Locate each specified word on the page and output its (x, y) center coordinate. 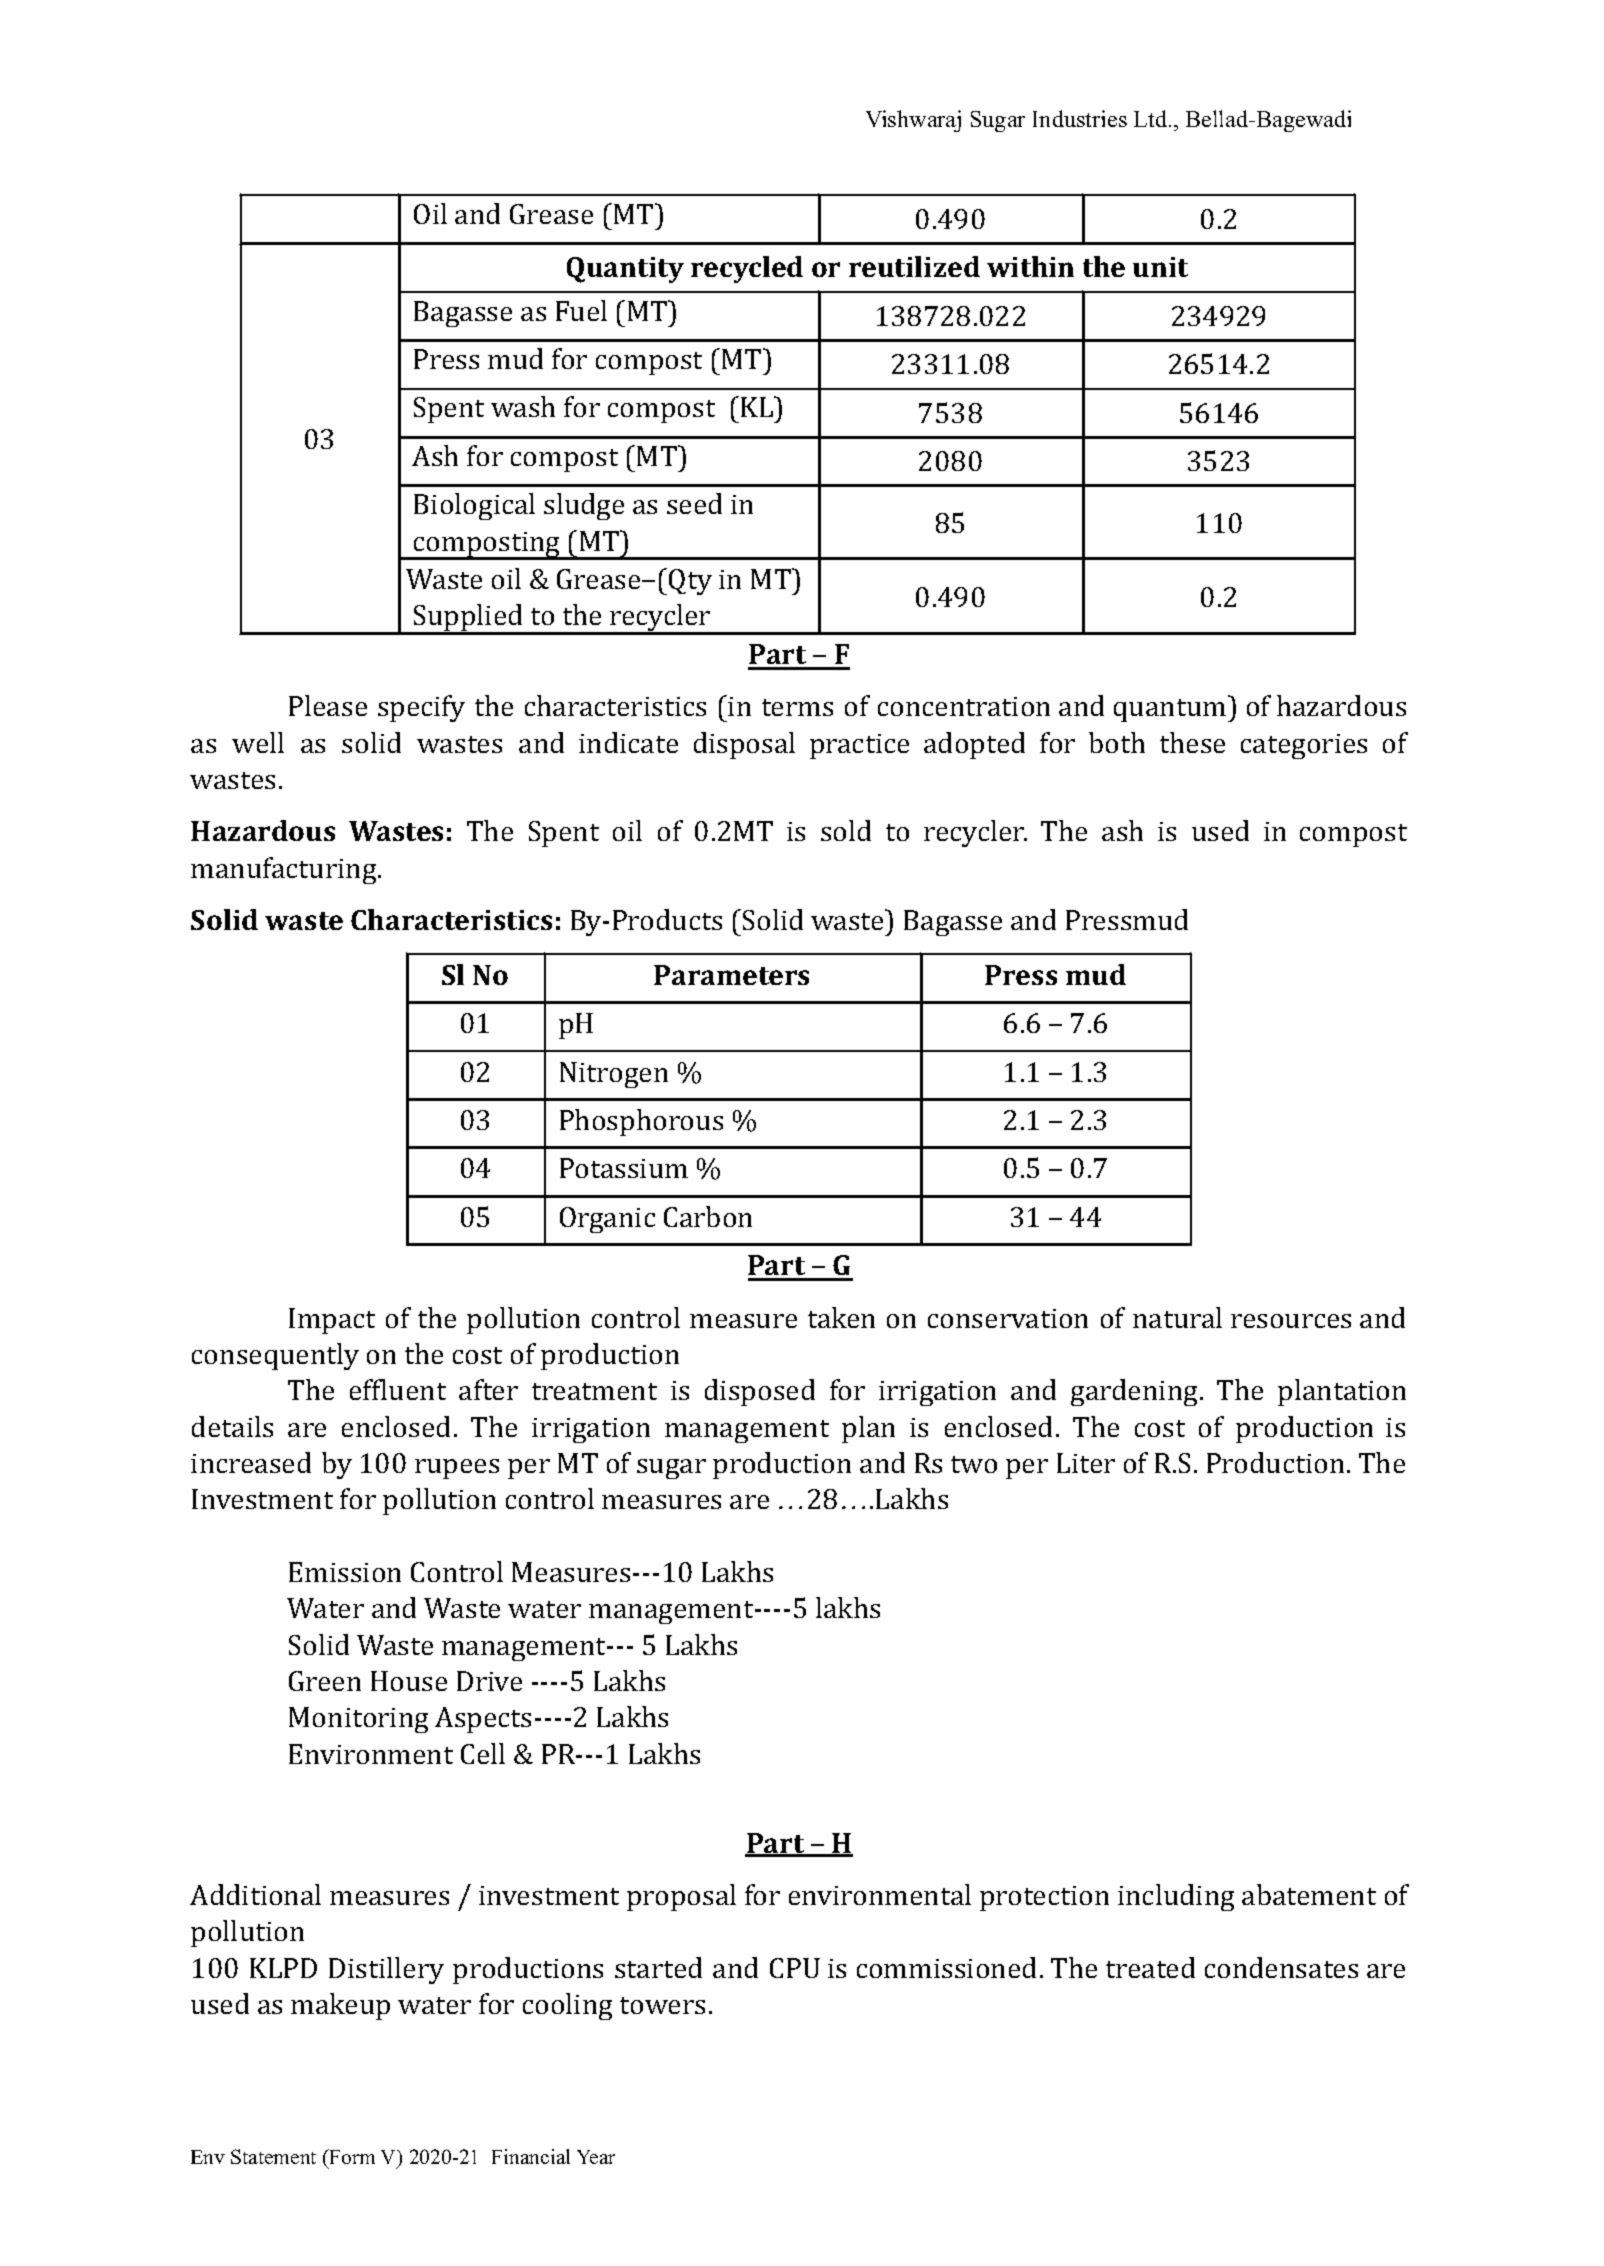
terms (797, 707)
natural (1177, 1317)
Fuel (581, 310)
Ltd (1150, 118)
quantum (1171, 710)
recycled (747, 269)
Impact (332, 1321)
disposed (760, 1392)
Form (351, 2156)
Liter (1086, 1463)
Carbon (708, 1216)
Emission (345, 1572)
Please (328, 705)
